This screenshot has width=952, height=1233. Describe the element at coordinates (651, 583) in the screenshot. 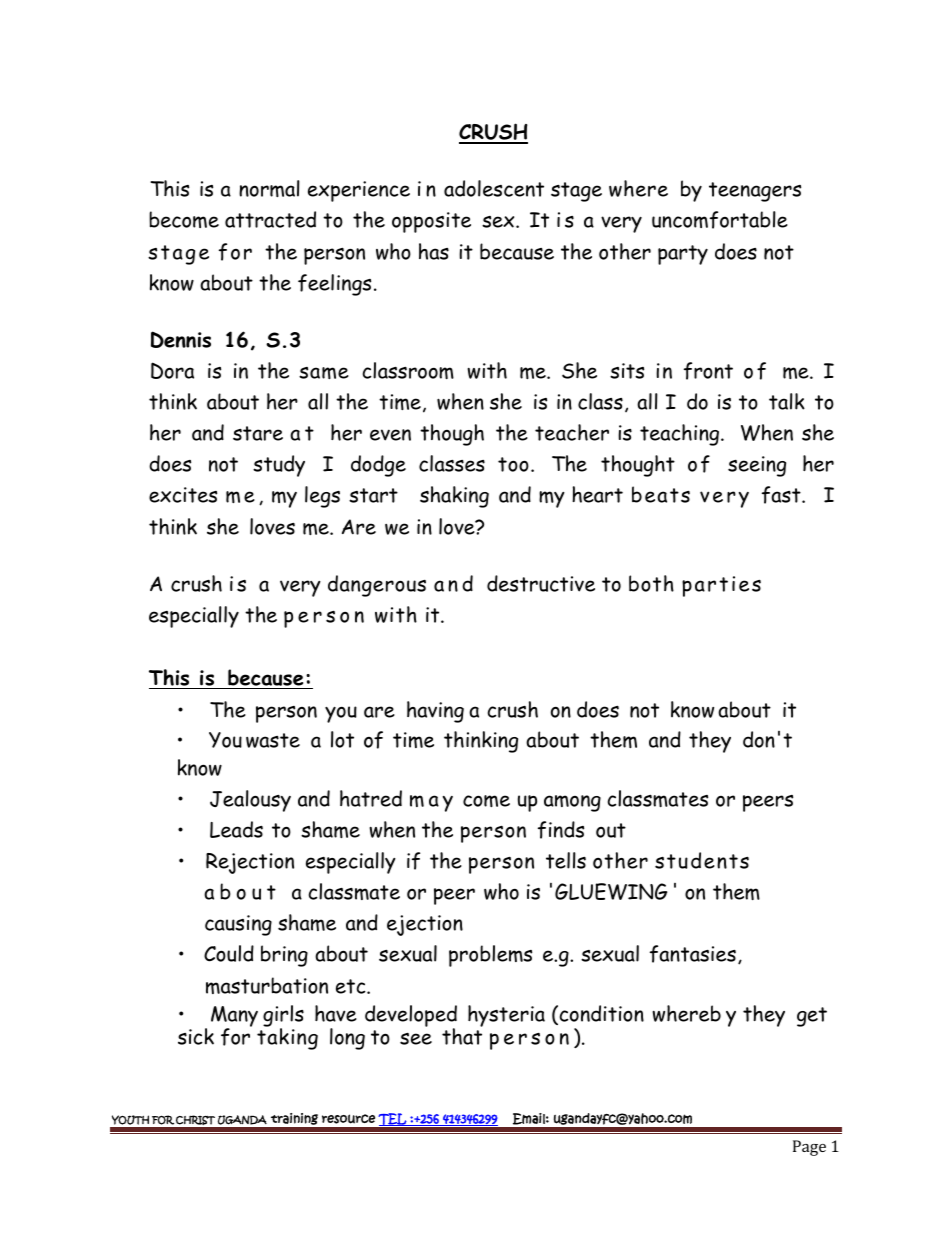

I see `both` at that location.
